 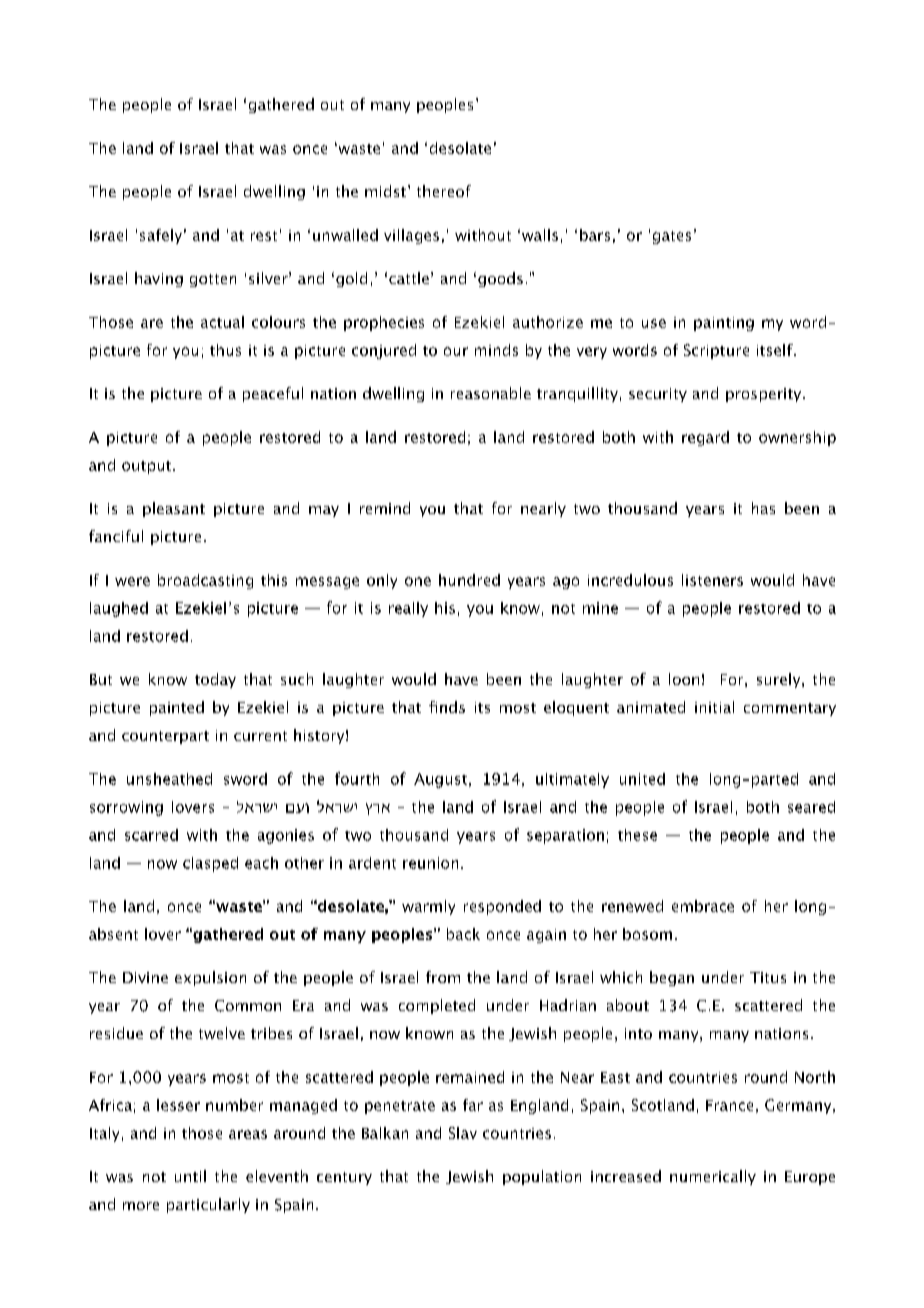 What do you see at coordinates (714, 707) in the document?
I see `initial` at bounding box center [714, 707].
